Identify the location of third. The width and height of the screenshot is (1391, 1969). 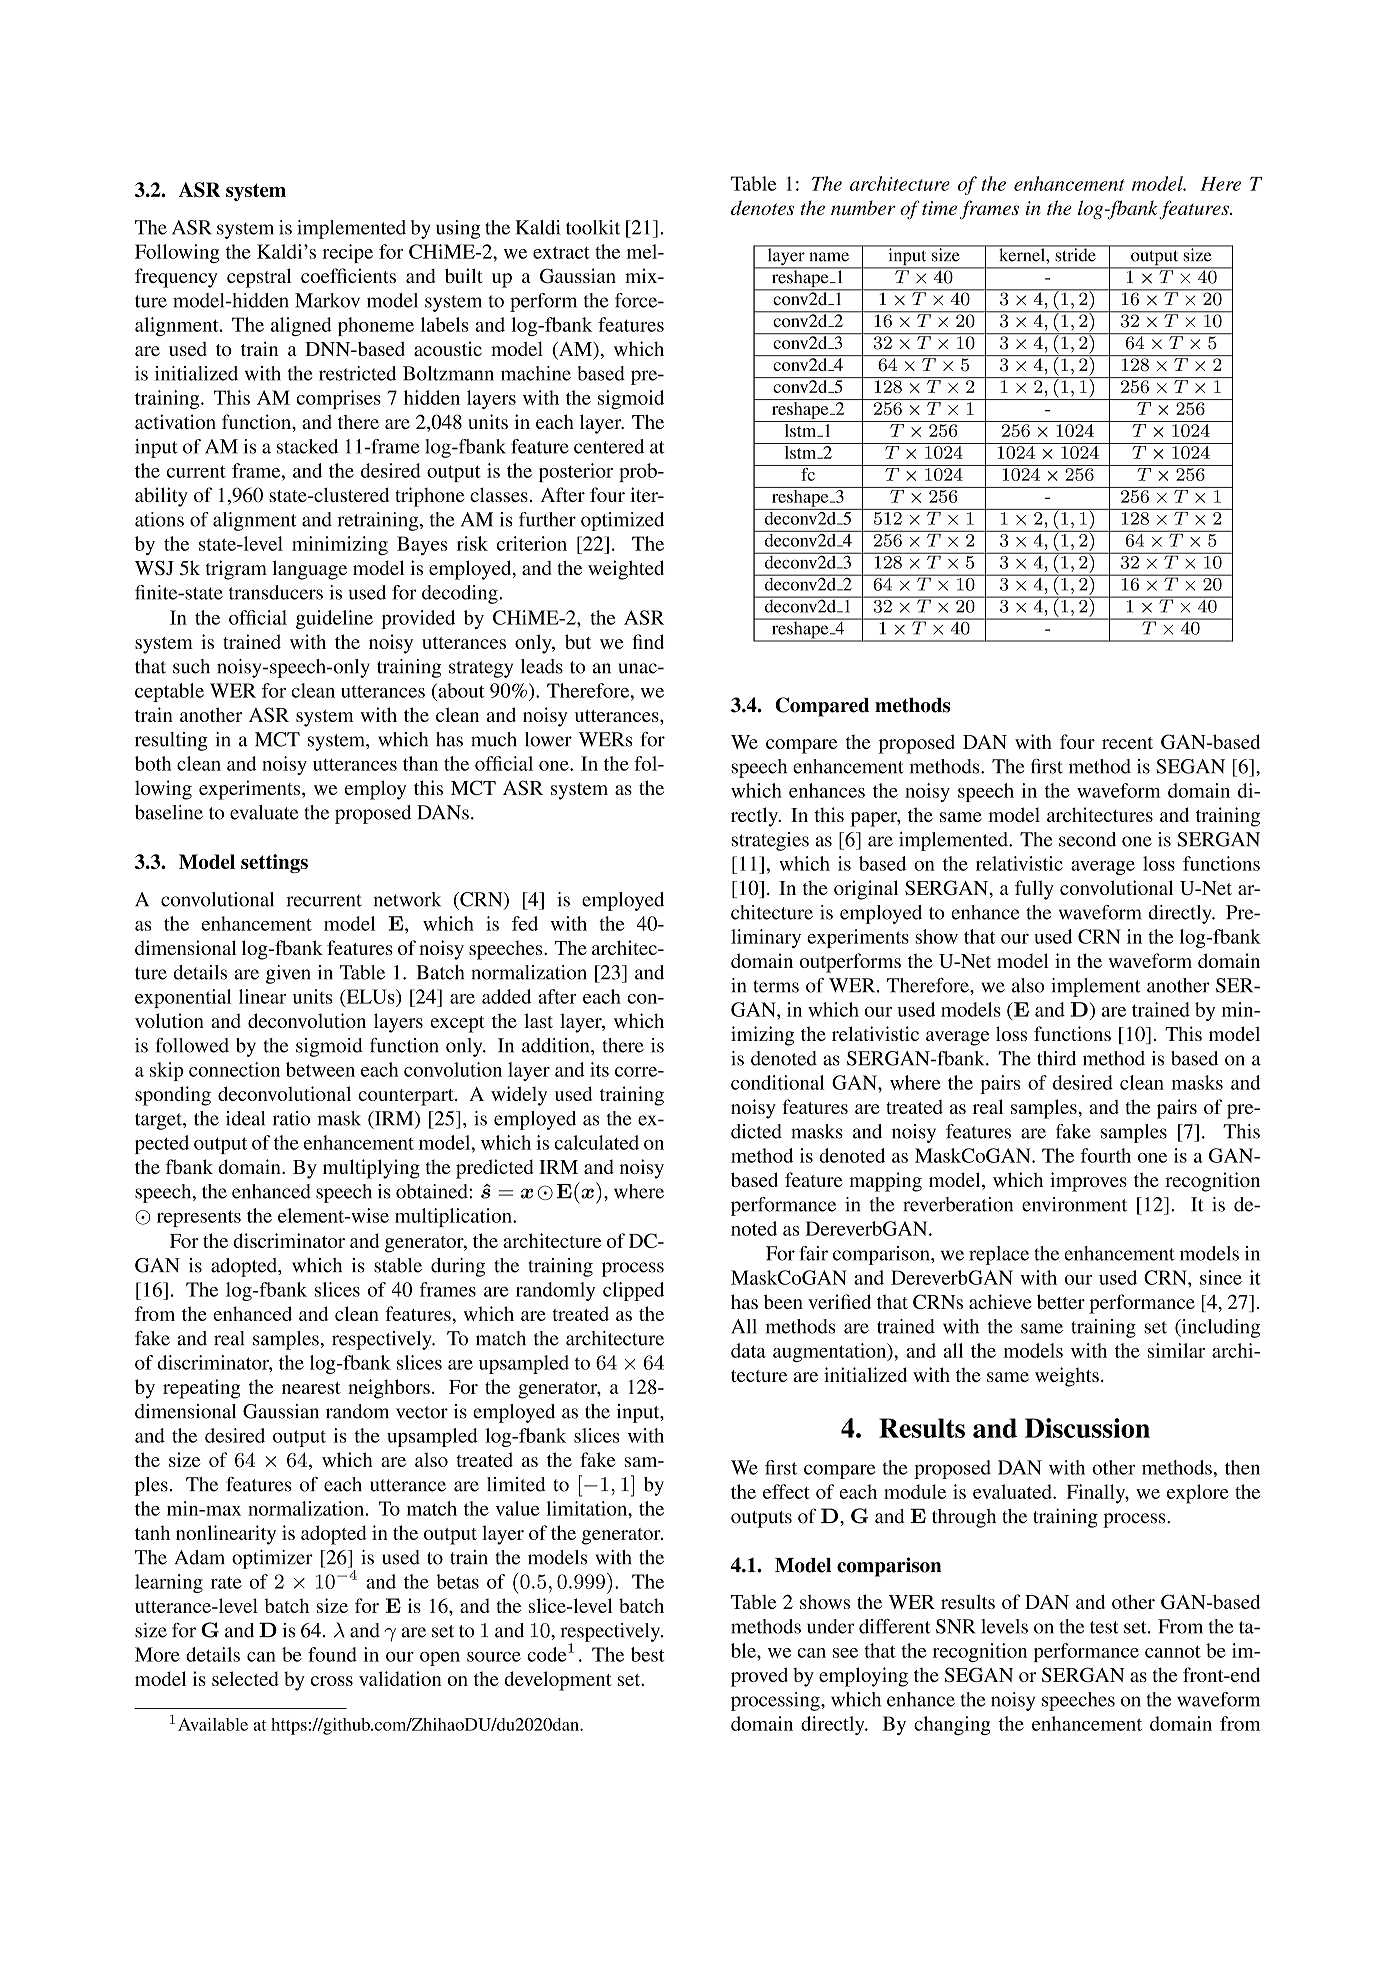
(1056, 1058).
